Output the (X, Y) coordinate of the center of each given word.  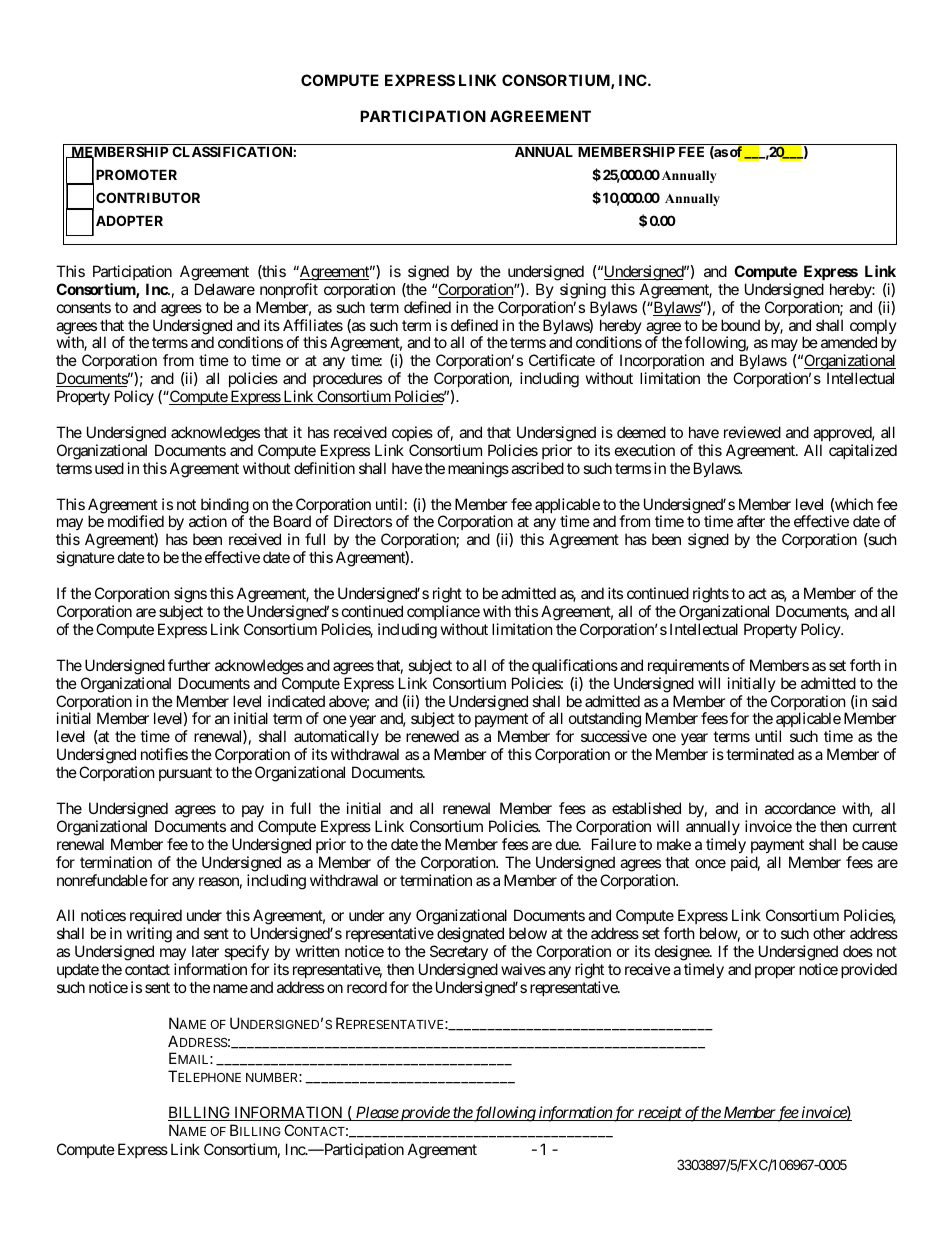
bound (740, 325)
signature (85, 559)
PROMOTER (136, 174)
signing (583, 291)
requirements (688, 666)
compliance (443, 612)
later (205, 951)
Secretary (459, 952)
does (858, 951)
